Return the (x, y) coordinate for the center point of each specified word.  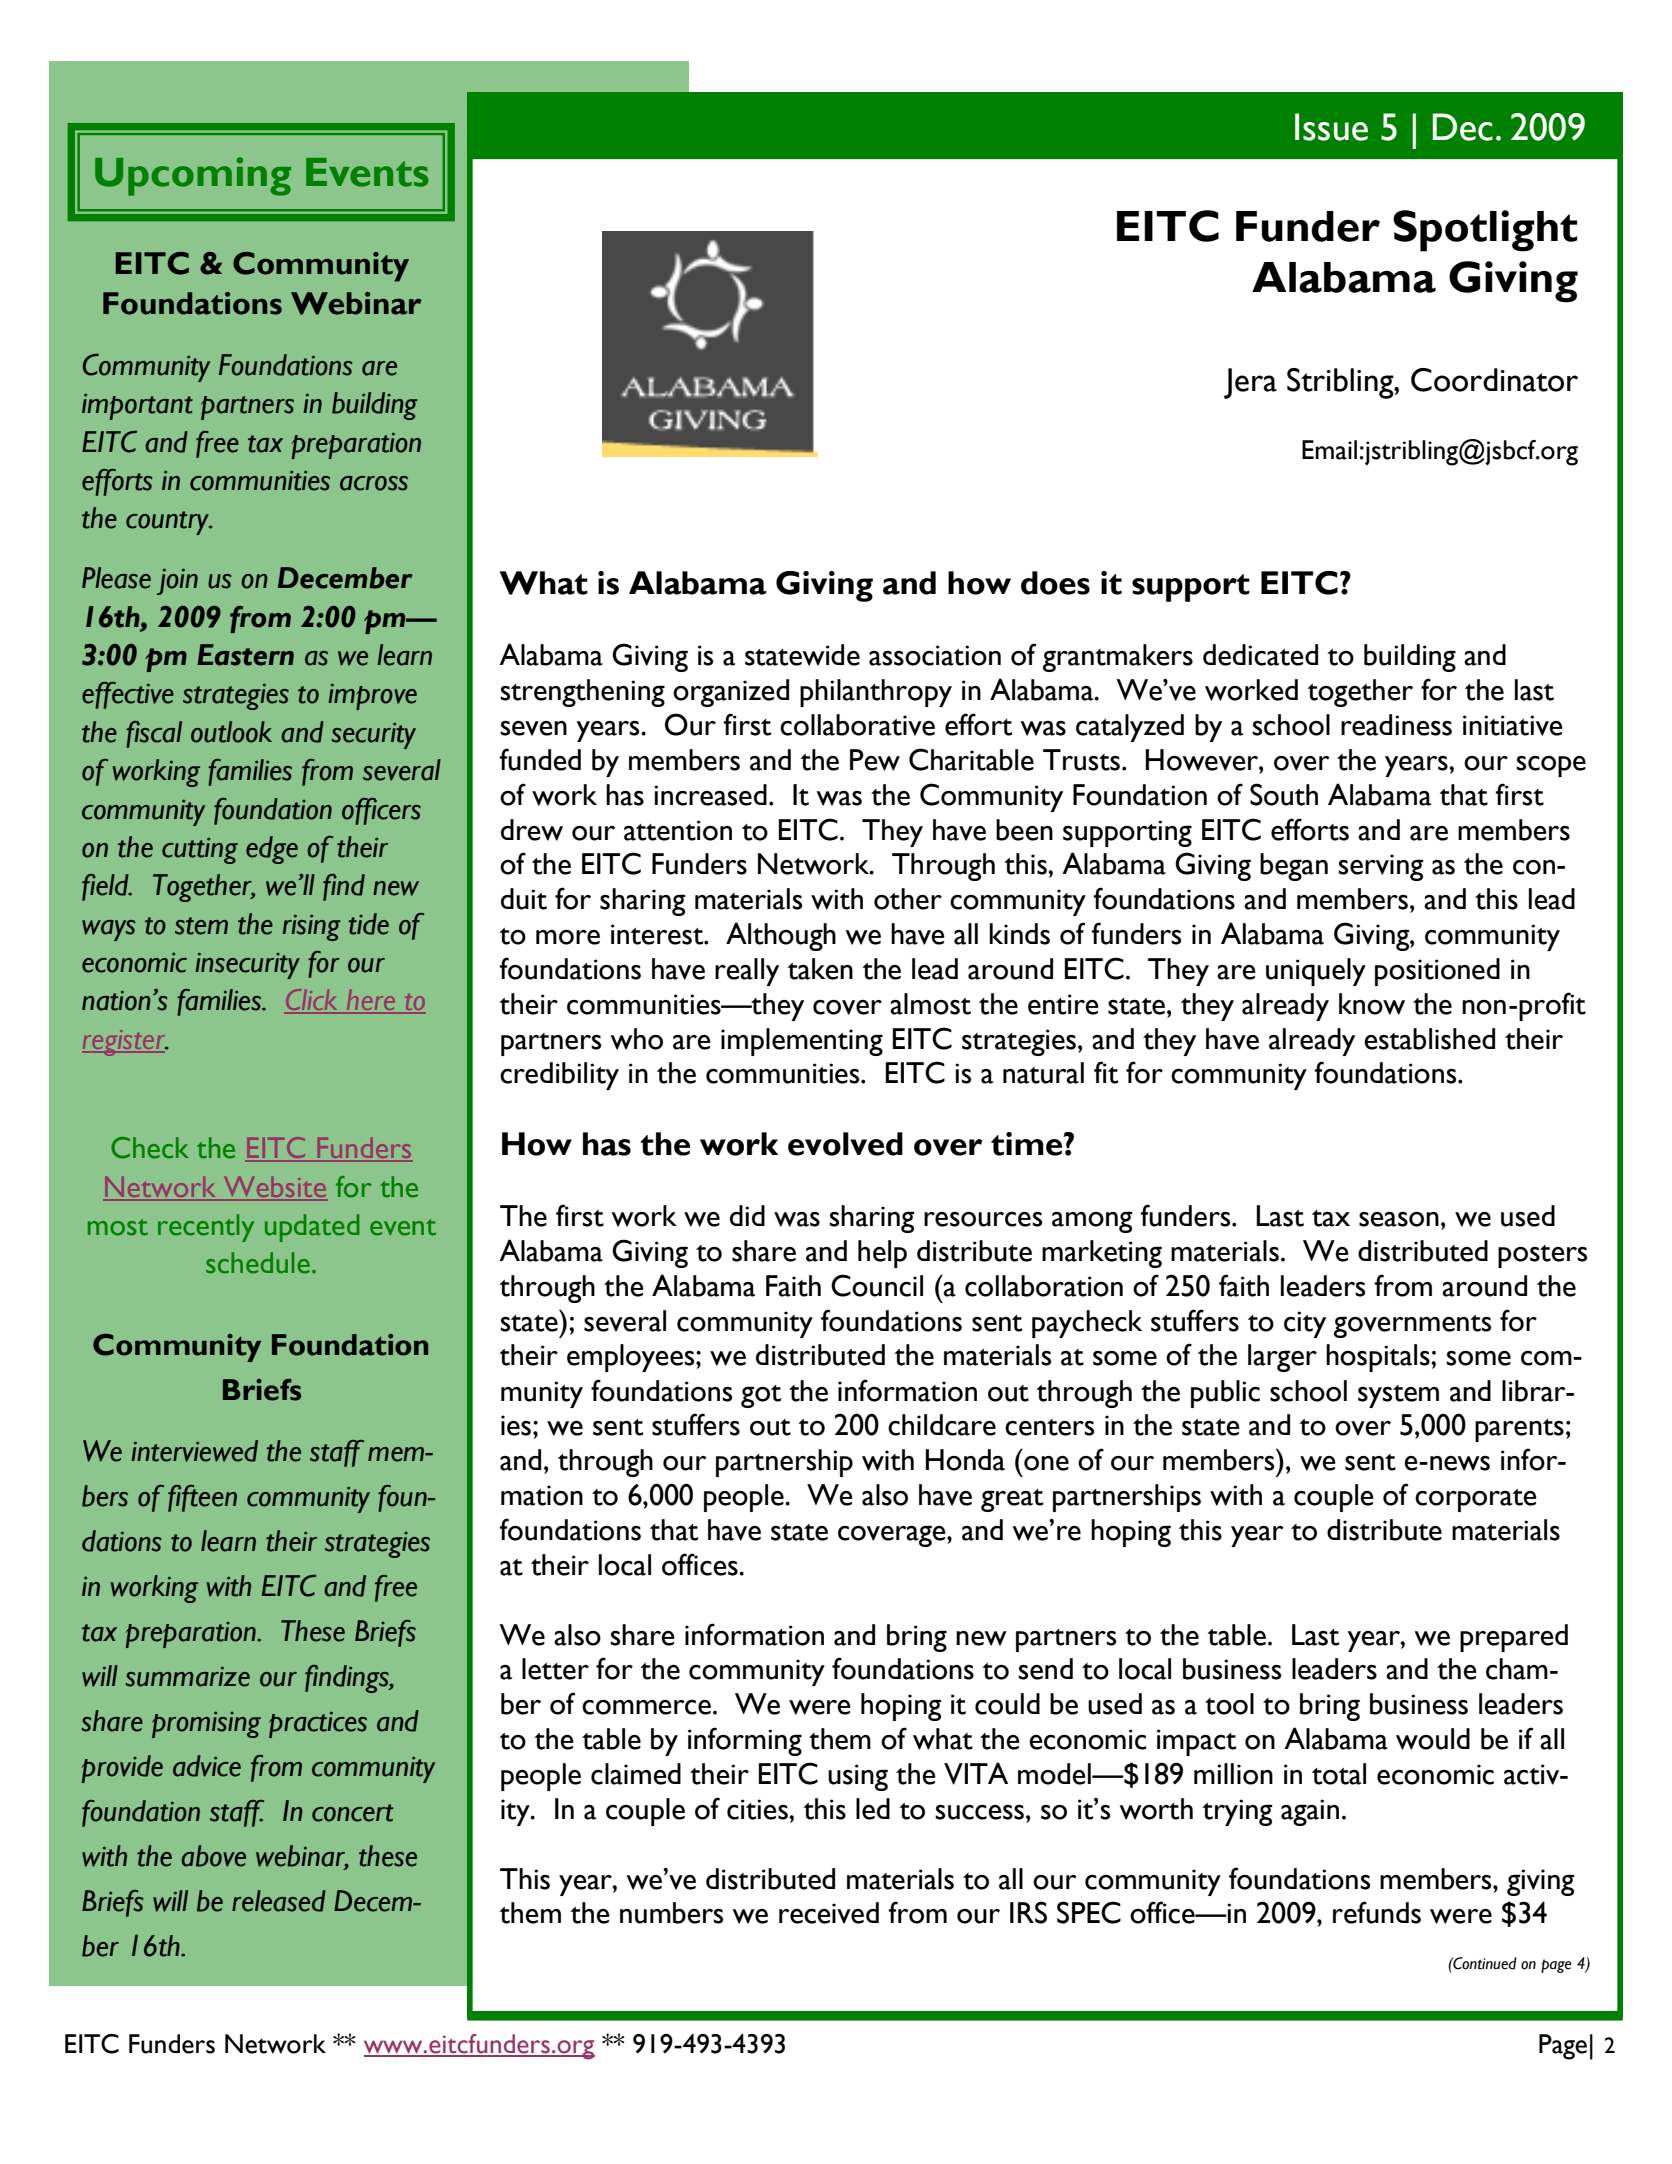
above (213, 1856)
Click (312, 1001)
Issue (1331, 127)
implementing (802, 1042)
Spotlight (1485, 231)
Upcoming (193, 176)
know (1372, 1004)
